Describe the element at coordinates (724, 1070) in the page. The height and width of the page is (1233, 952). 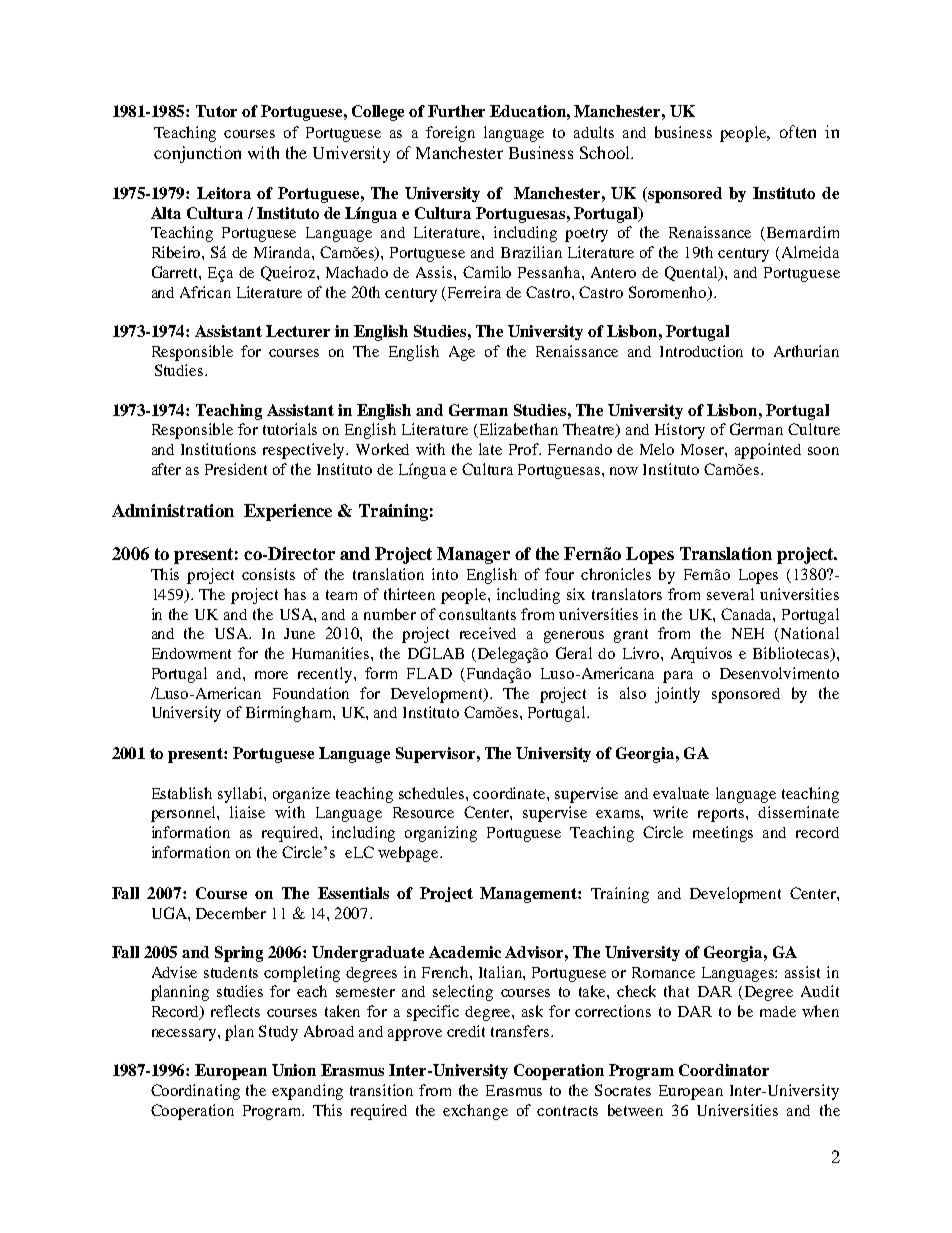
I see `Coordinator` at that location.
